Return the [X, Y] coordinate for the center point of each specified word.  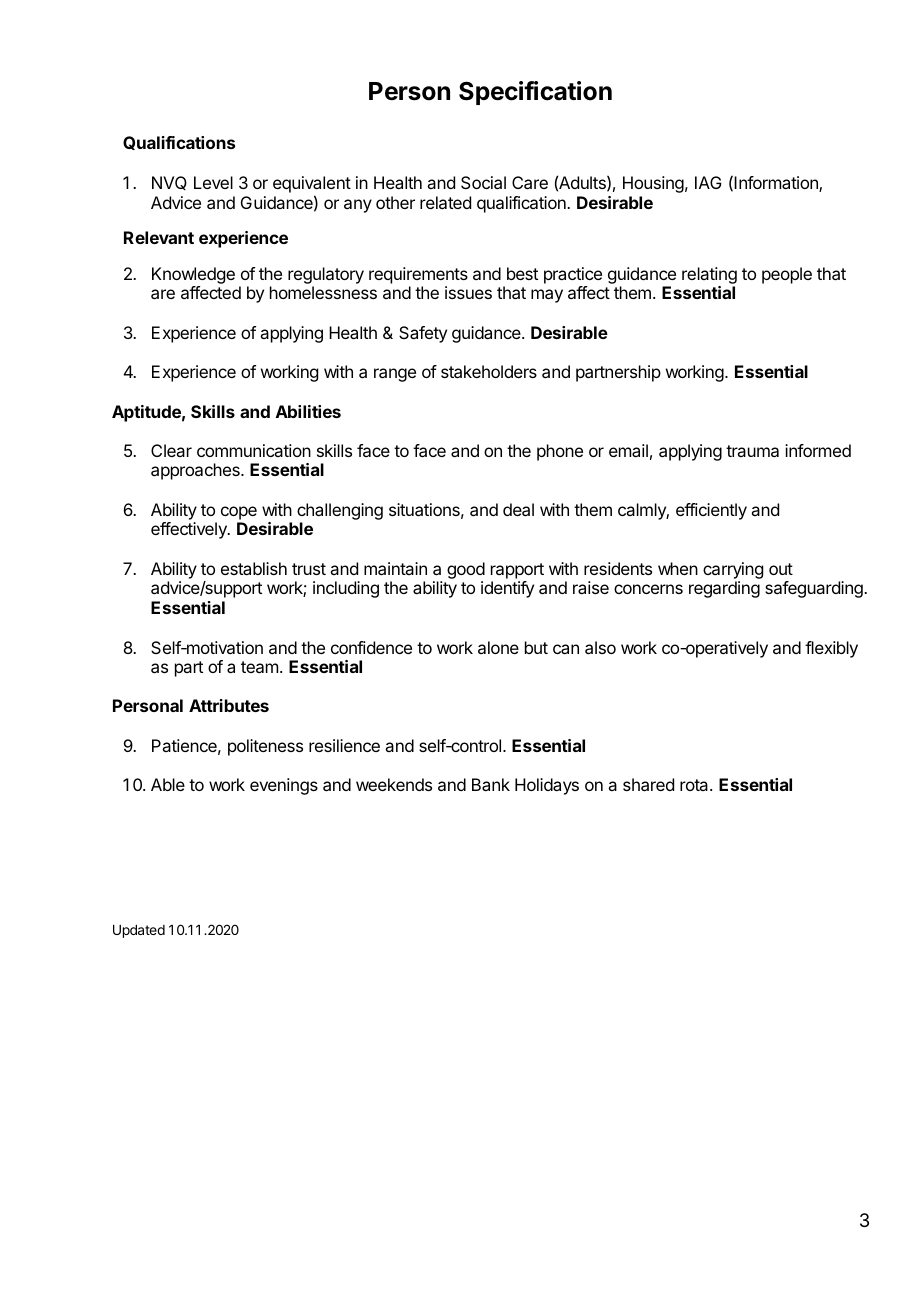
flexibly [831, 649]
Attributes [229, 705]
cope [239, 513]
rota [695, 785]
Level [213, 182]
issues [468, 292]
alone [498, 647]
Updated [139, 931]
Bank [491, 784]
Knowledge [193, 277]
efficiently [711, 511]
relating [709, 277]
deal [518, 509]
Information [777, 184]
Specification [535, 93]
